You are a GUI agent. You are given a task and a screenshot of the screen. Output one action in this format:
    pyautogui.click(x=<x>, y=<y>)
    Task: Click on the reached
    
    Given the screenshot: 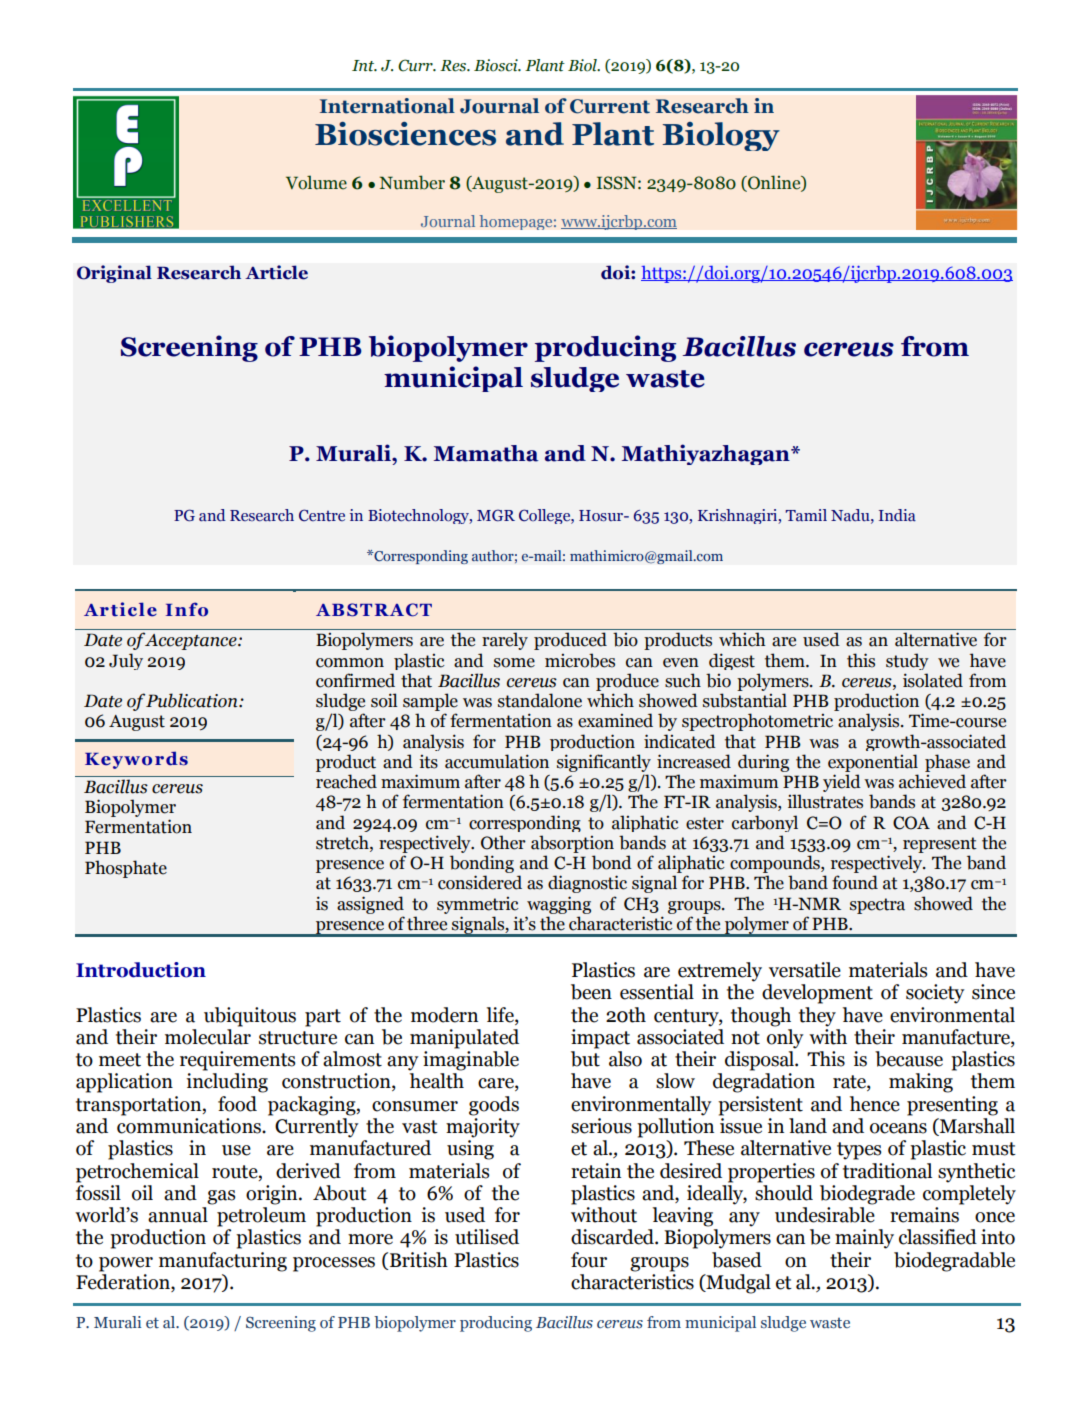 What is the action you would take?
    pyautogui.click(x=346, y=781)
